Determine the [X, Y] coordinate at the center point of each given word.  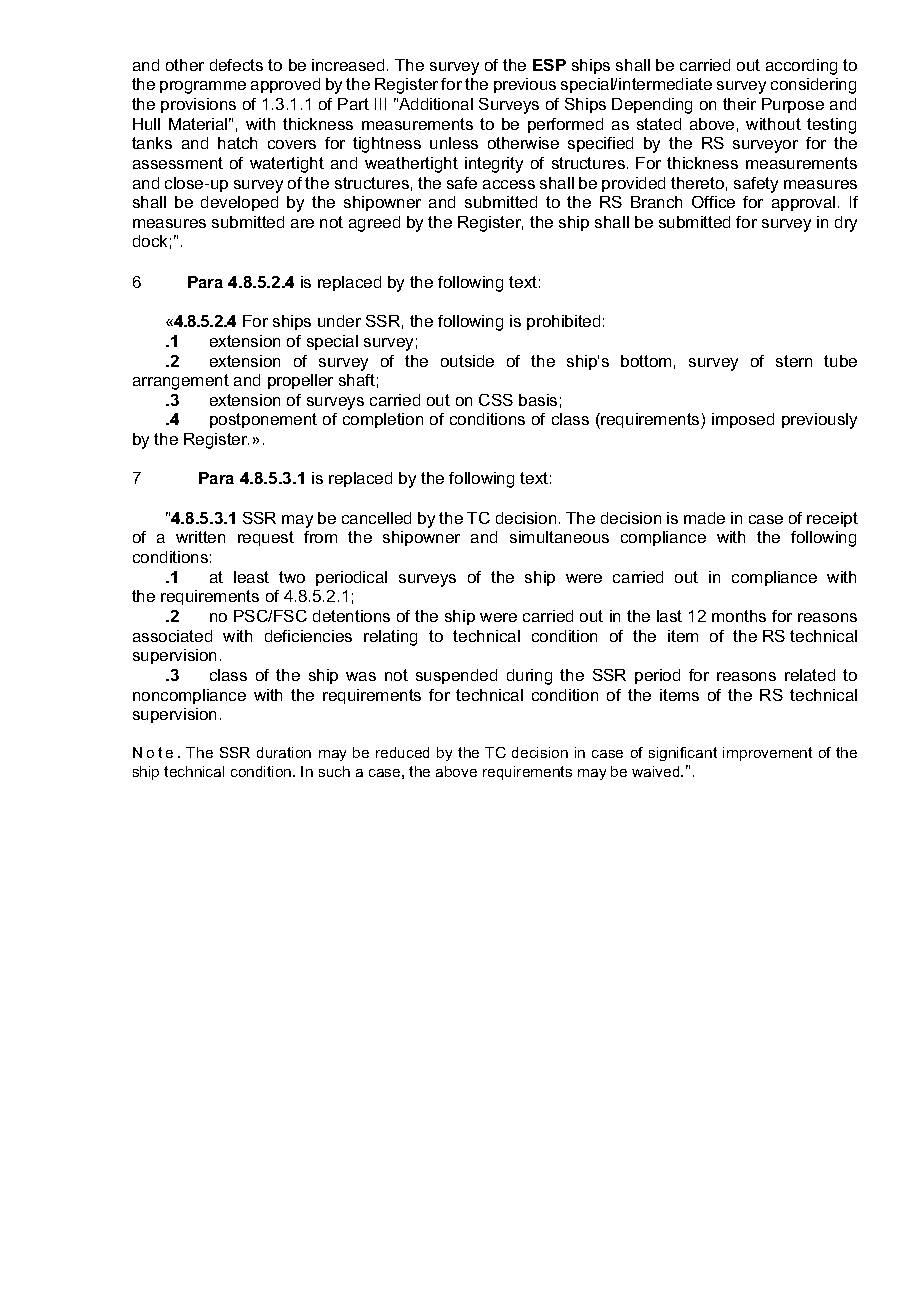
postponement [263, 420]
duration [284, 752]
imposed [743, 420]
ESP [549, 65]
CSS [496, 400]
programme [203, 87]
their [739, 104]
